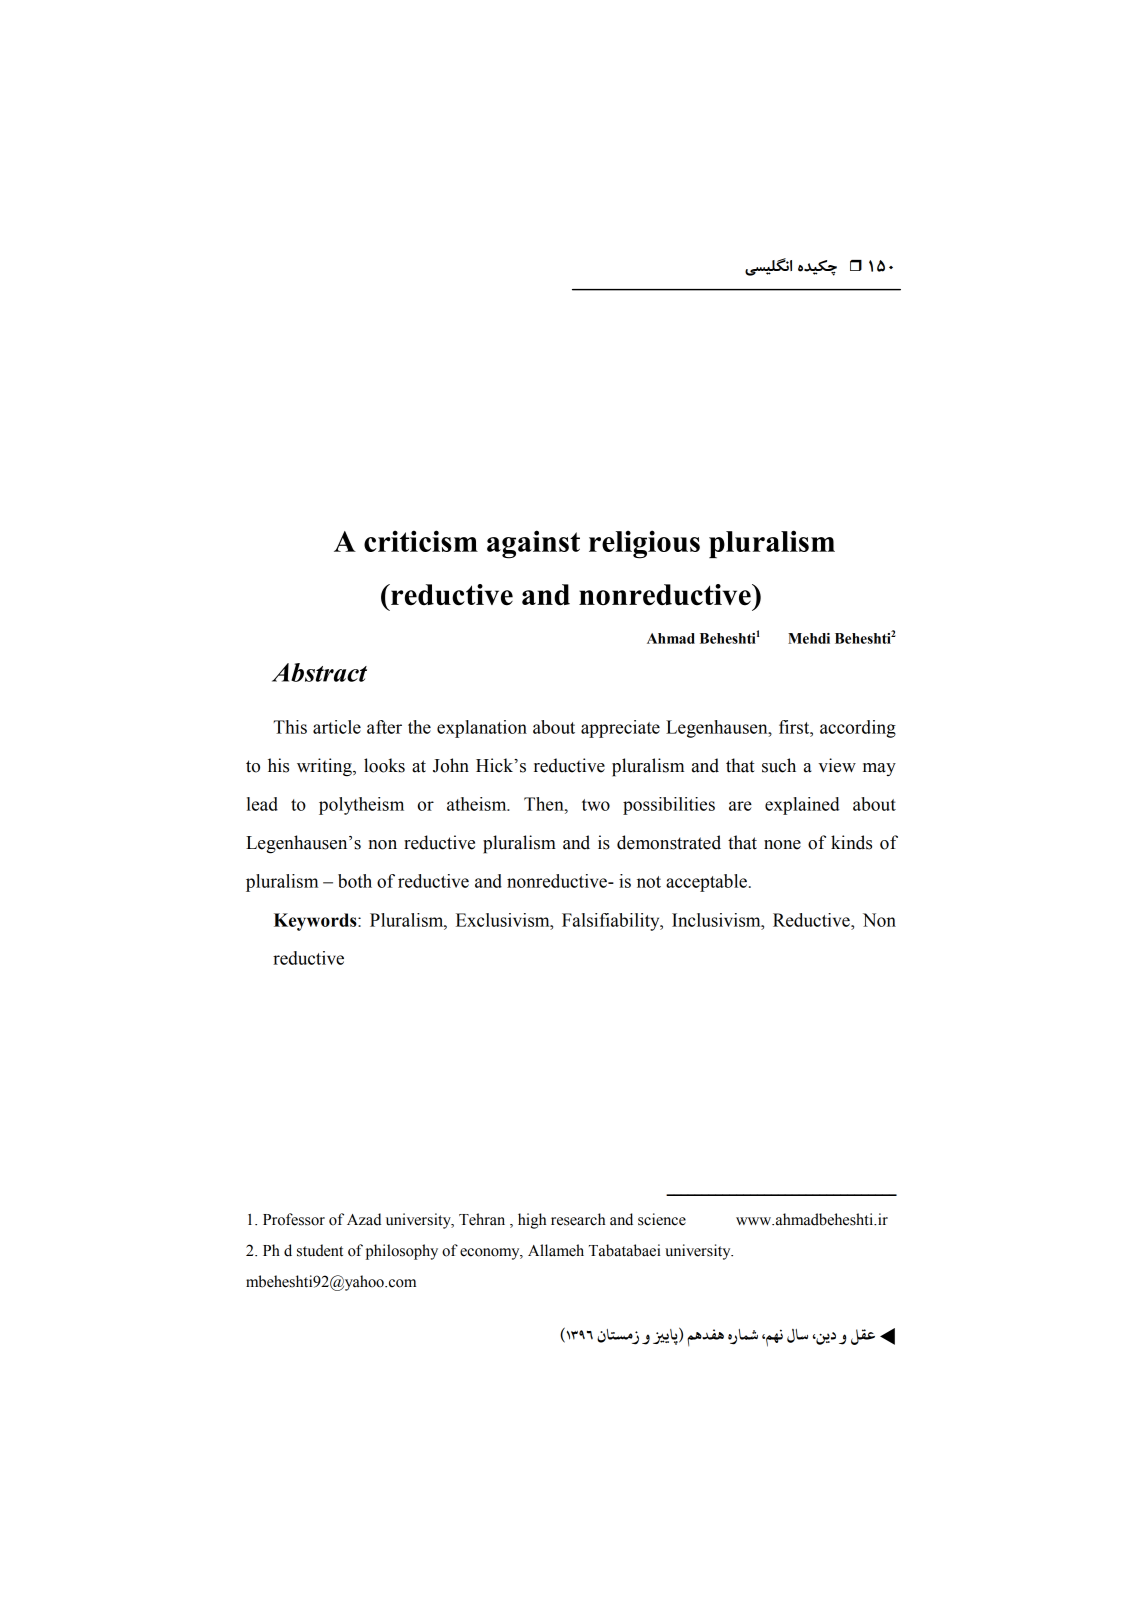  I want to click on research, so click(578, 1219).
